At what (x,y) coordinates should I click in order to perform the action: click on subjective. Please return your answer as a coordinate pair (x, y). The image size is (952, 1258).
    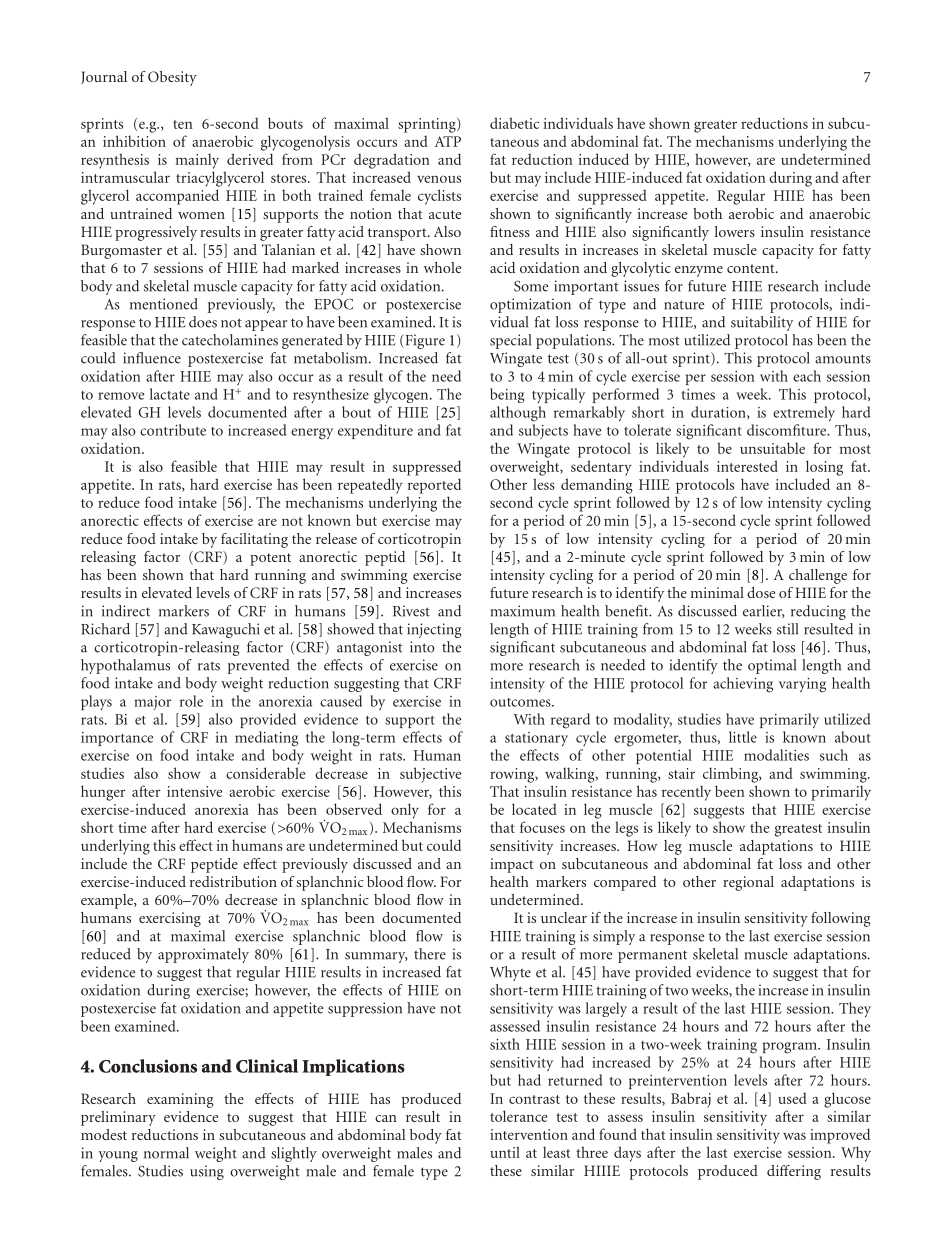
    Looking at the image, I should click on (430, 775).
